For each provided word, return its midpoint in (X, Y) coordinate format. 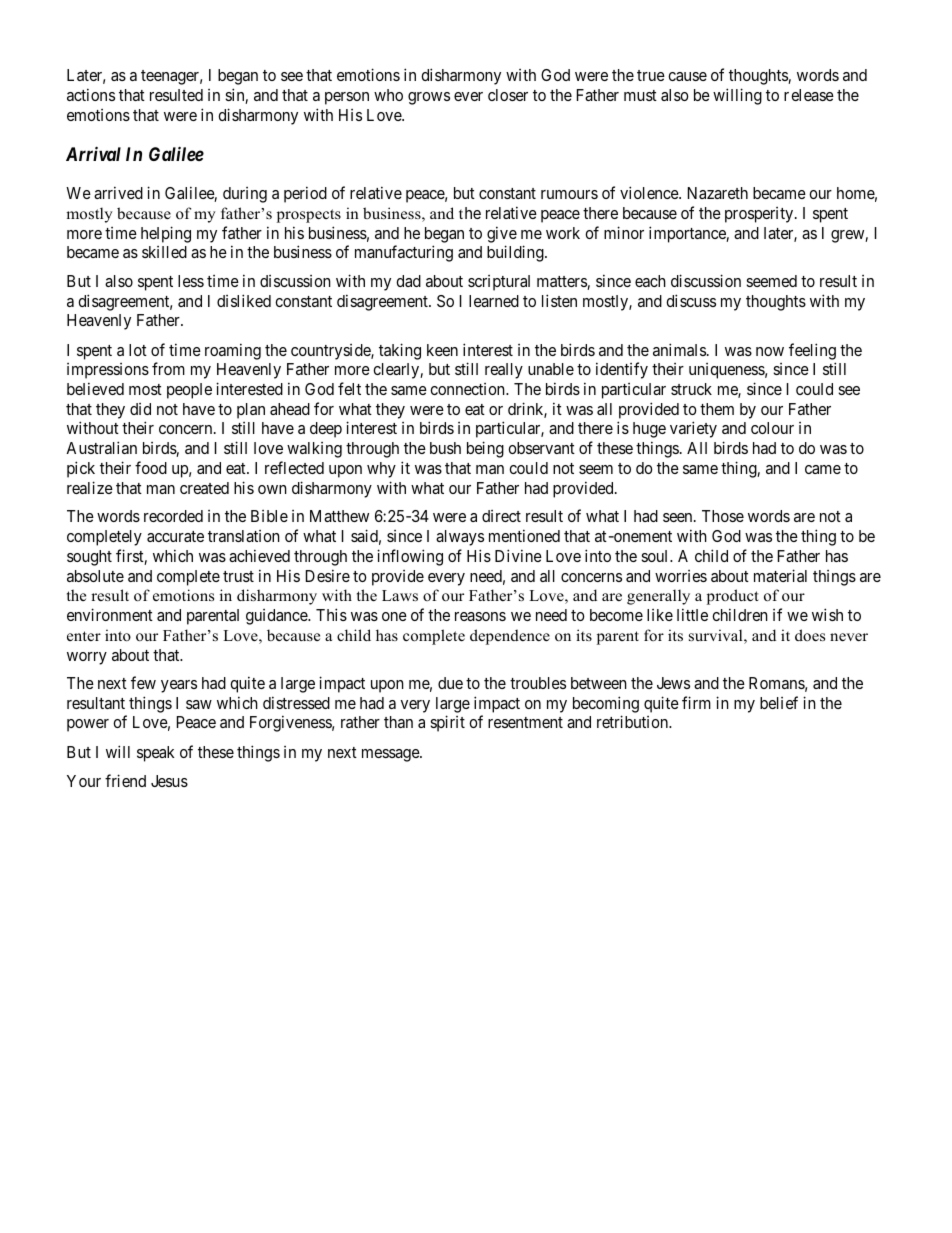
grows (429, 98)
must (640, 95)
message (391, 755)
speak (156, 754)
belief (779, 702)
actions (91, 94)
